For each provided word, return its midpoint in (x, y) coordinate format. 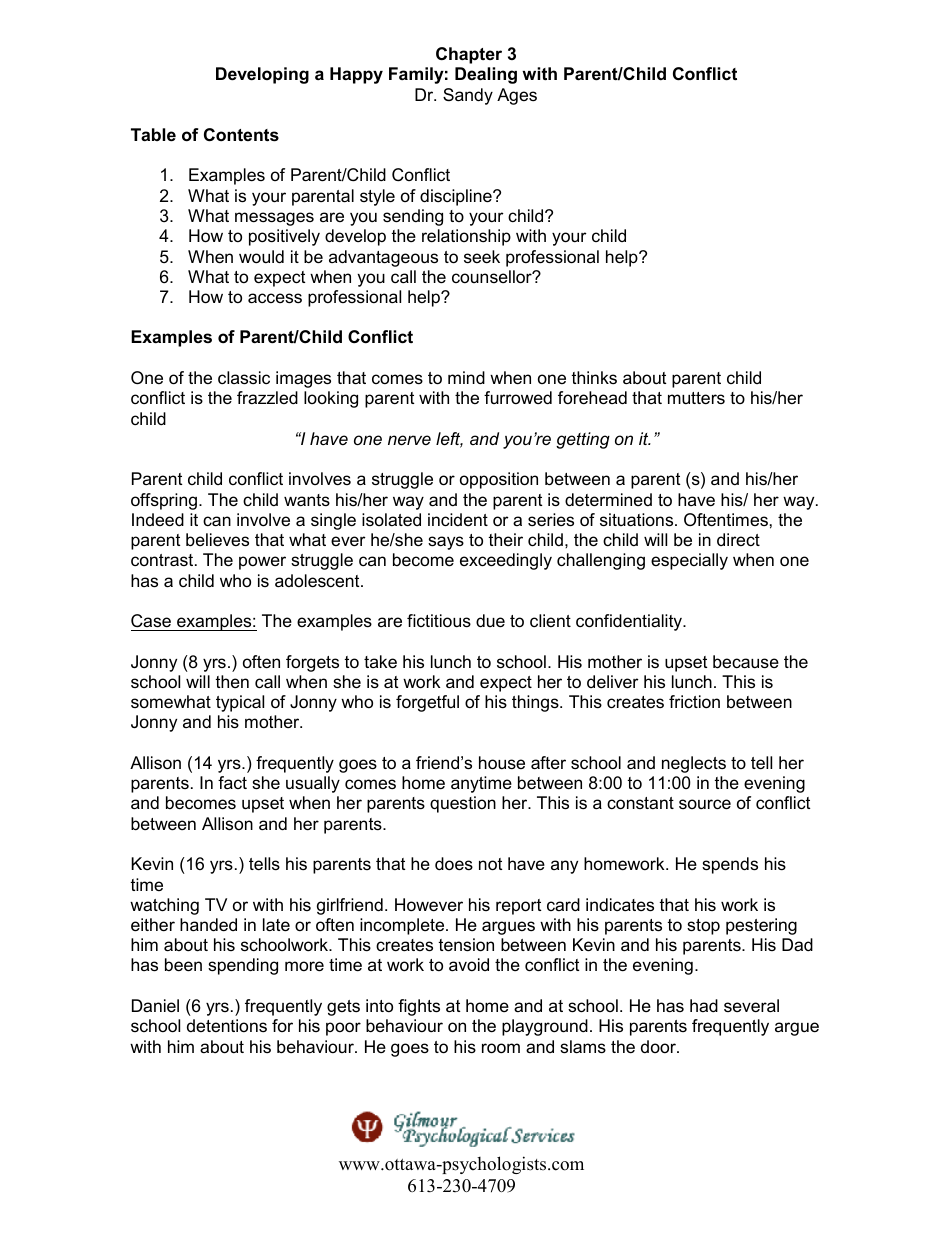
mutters (696, 398)
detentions (227, 1025)
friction (694, 701)
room (501, 1048)
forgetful (427, 703)
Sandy (468, 96)
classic (244, 378)
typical (240, 703)
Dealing (486, 75)
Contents (241, 135)
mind (466, 377)
